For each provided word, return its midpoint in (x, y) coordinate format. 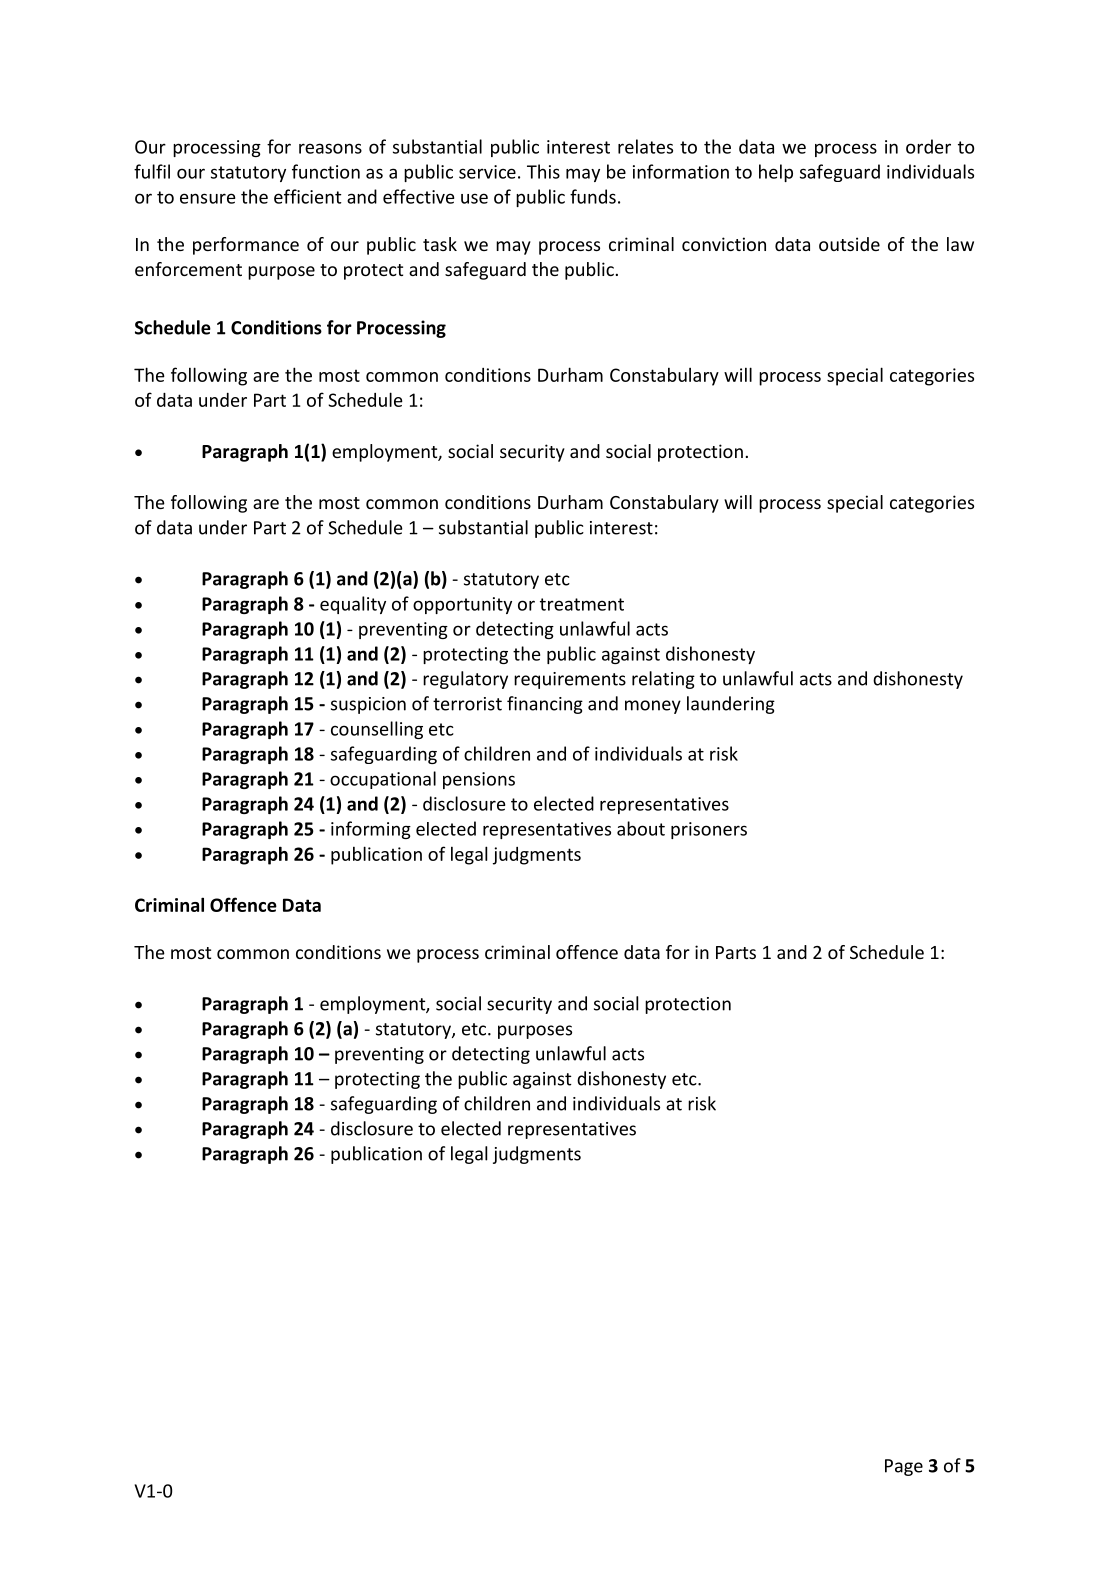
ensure (207, 198)
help (776, 173)
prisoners (709, 830)
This (543, 171)
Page (904, 1467)
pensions (479, 780)
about (641, 828)
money (653, 707)
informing (371, 830)
